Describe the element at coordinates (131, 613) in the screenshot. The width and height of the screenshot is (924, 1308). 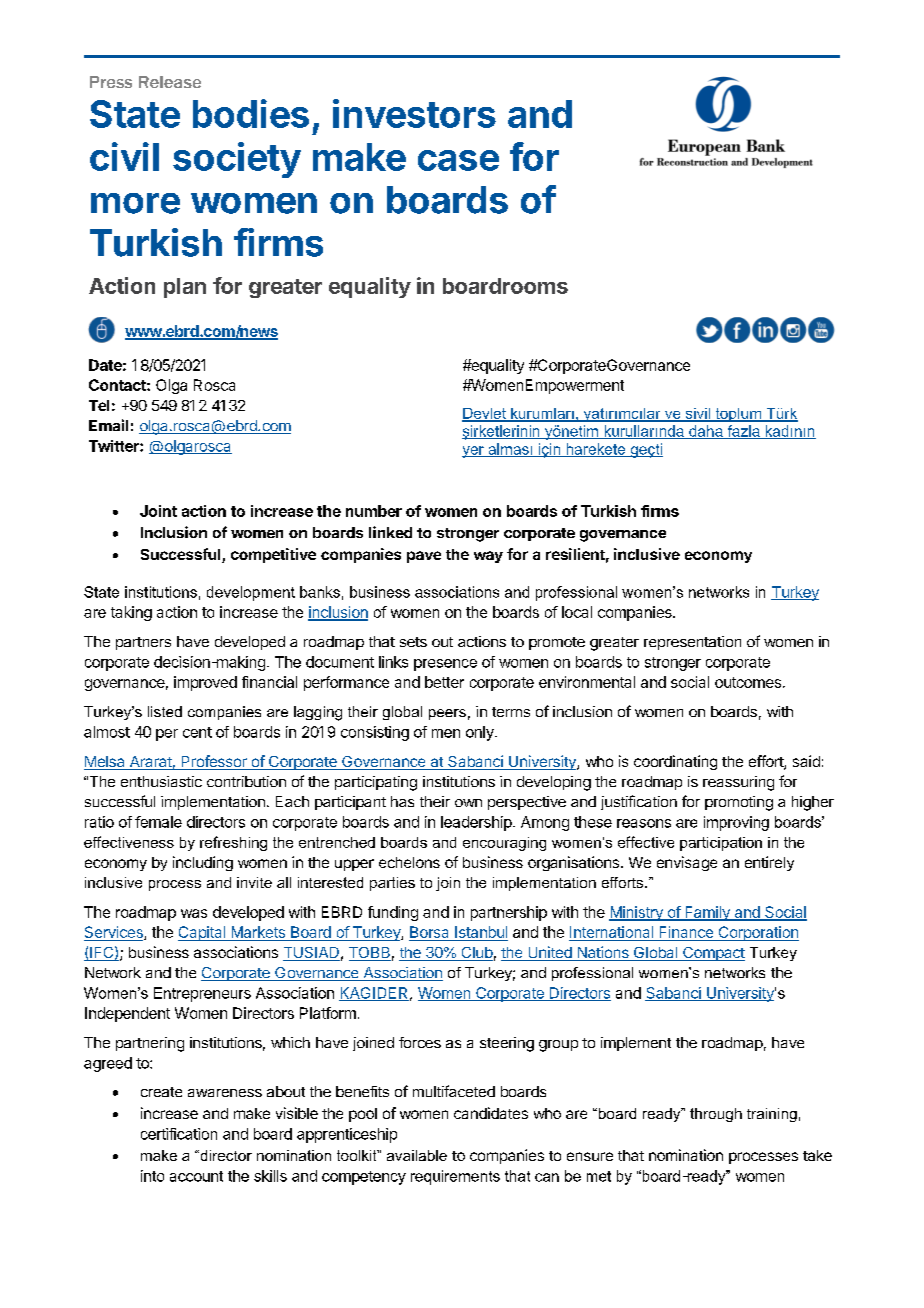
I see `taking` at that location.
